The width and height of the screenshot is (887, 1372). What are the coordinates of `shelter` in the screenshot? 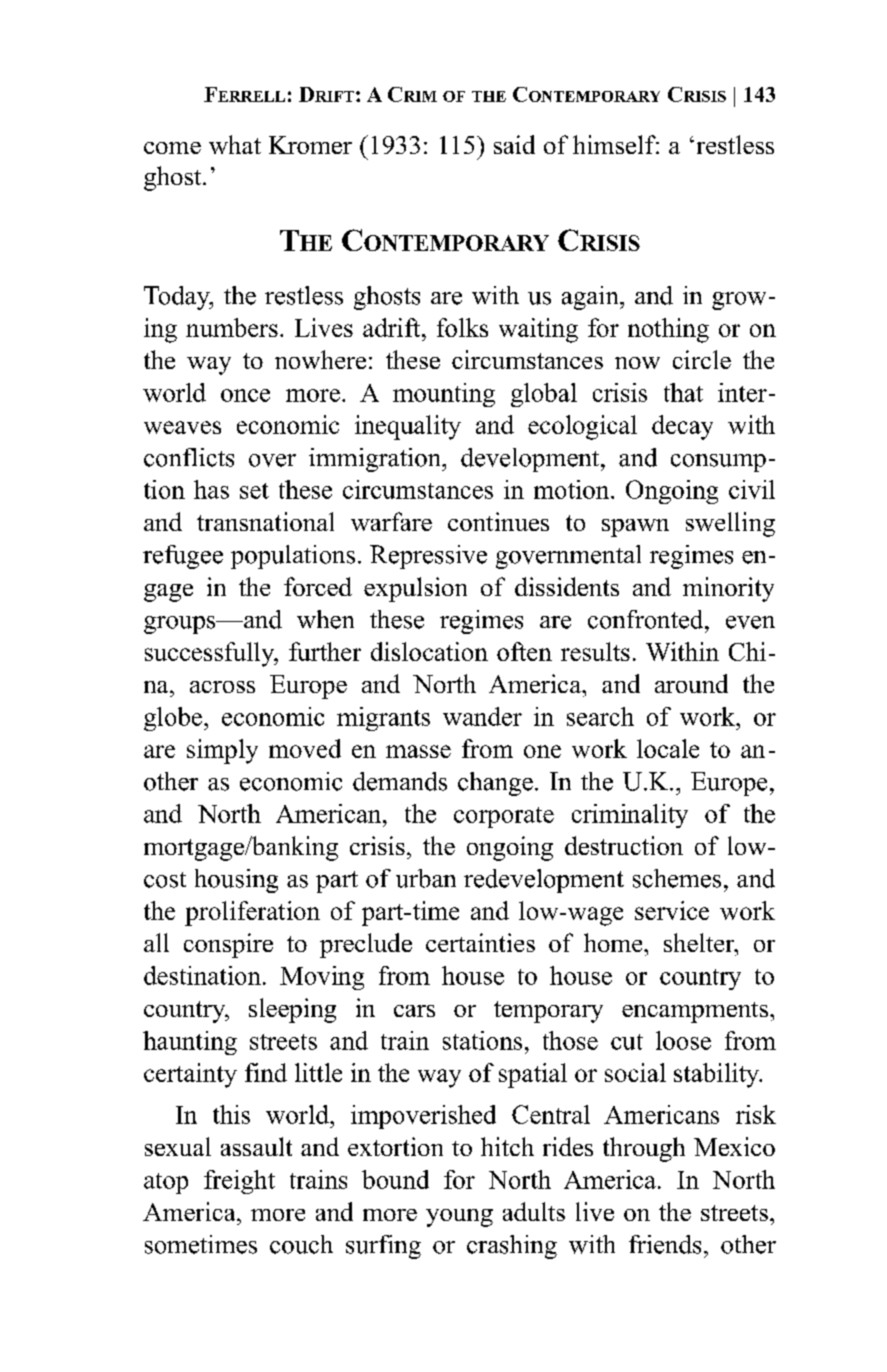 It's located at (700, 942).
